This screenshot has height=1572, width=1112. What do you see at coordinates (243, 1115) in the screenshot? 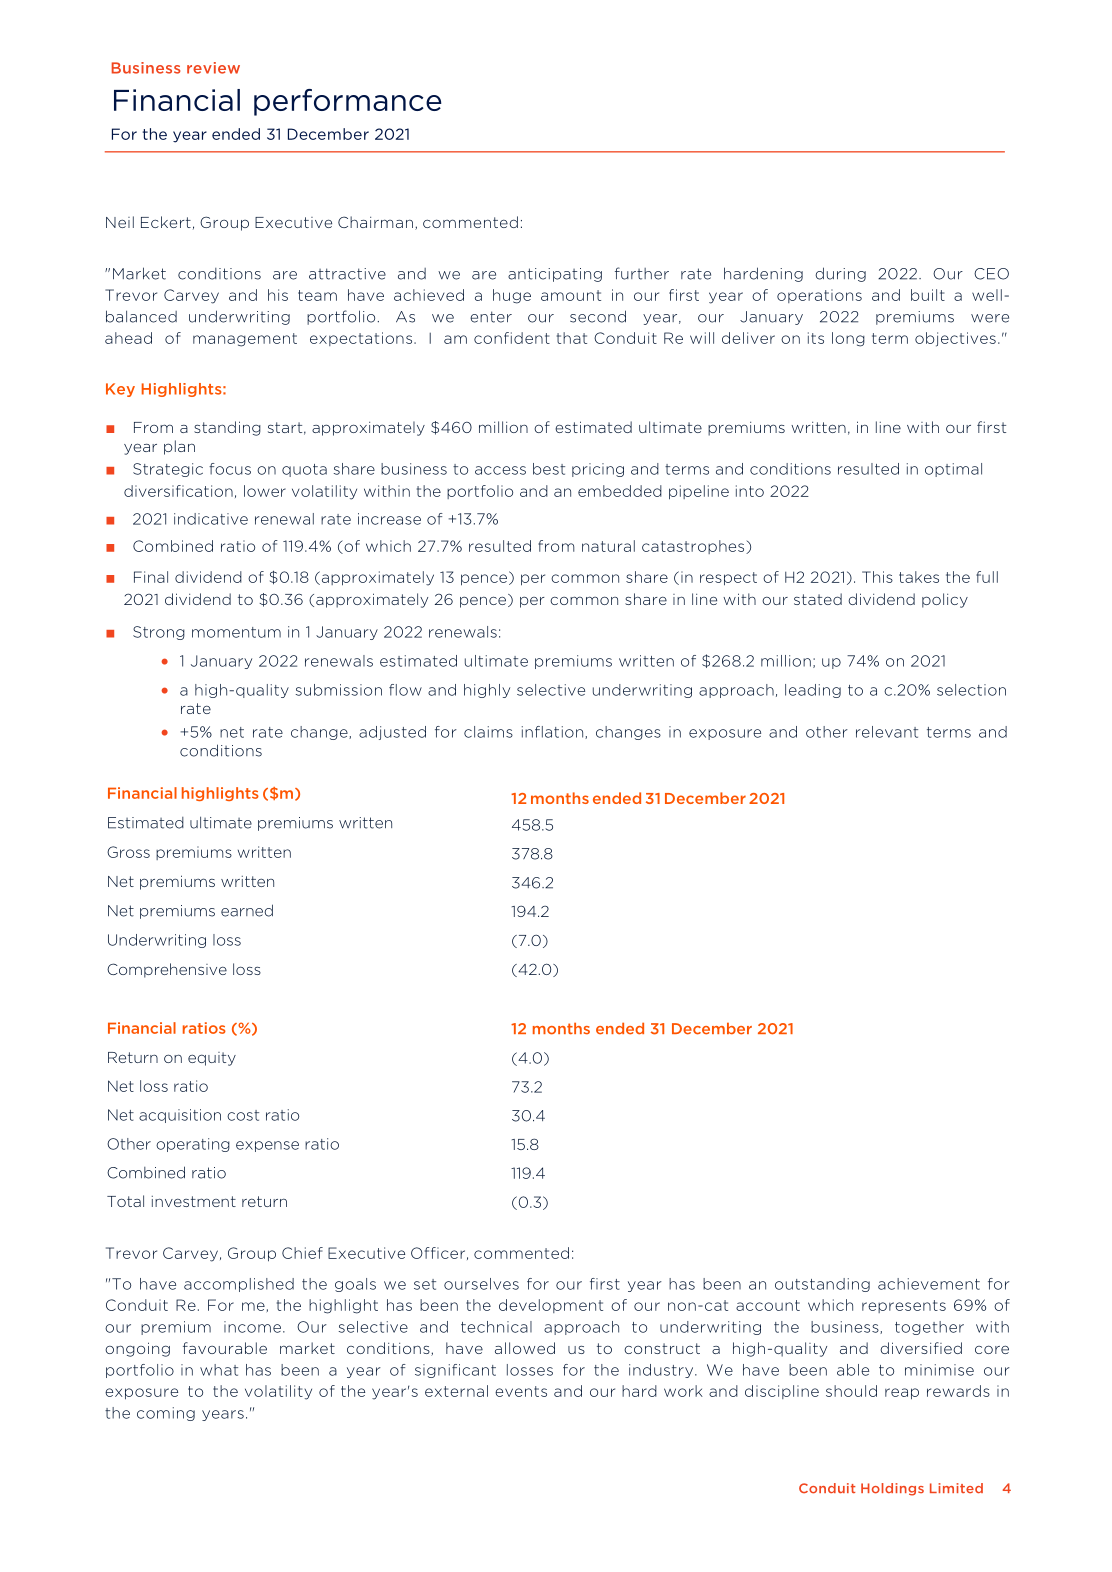
I see `cost` at bounding box center [243, 1115].
